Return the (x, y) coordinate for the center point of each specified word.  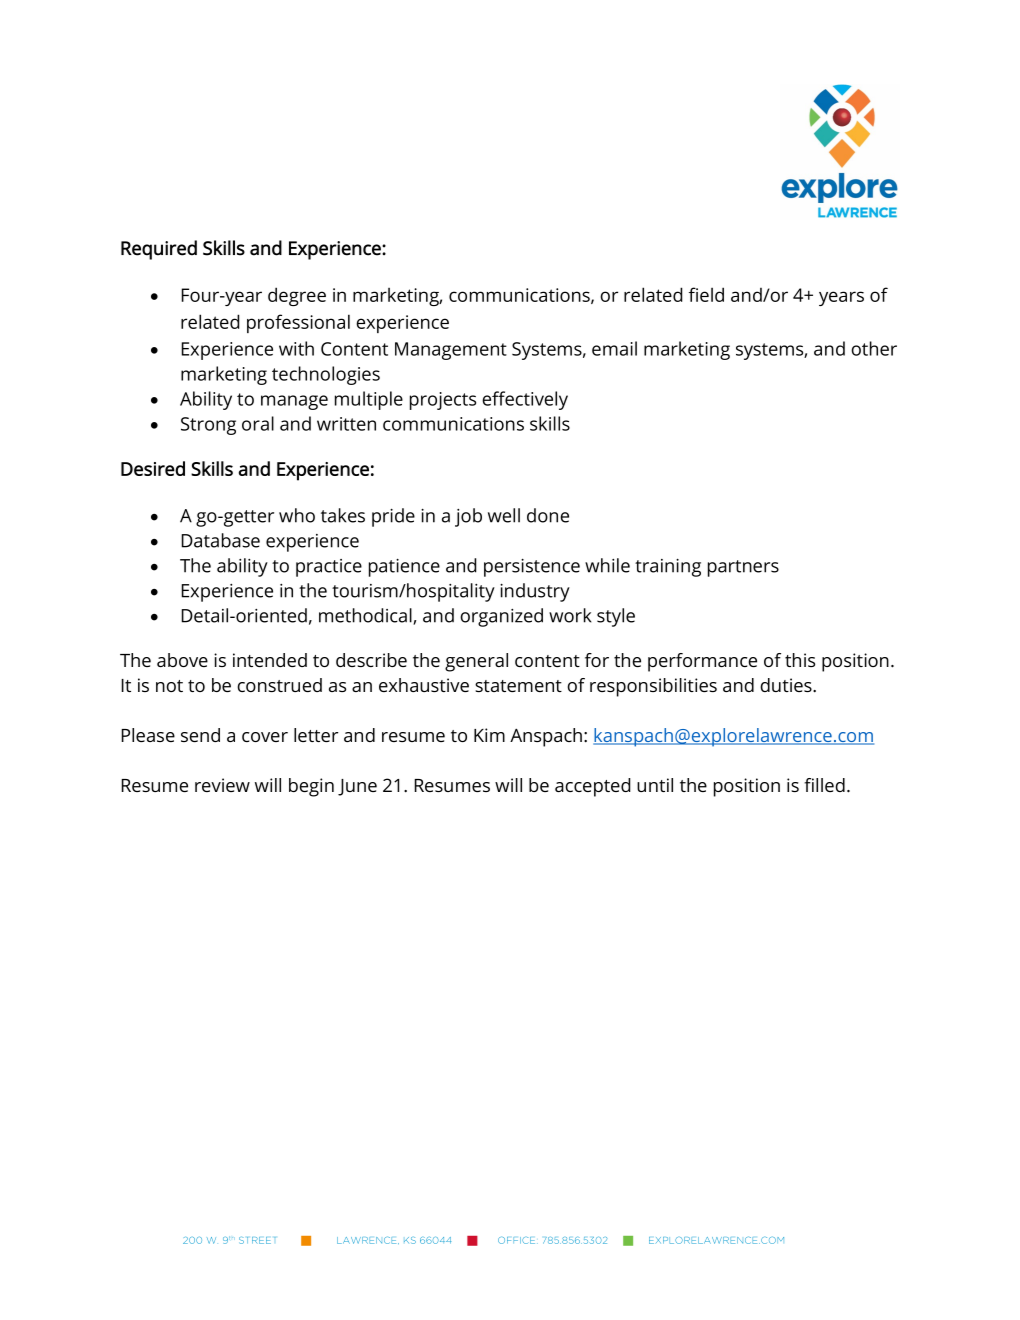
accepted (593, 787)
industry (535, 592)
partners (743, 568)
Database (220, 540)
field (706, 294)
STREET (257, 1240)
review (222, 785)
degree (297, 296)
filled (824, 785)
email (614, 348)
